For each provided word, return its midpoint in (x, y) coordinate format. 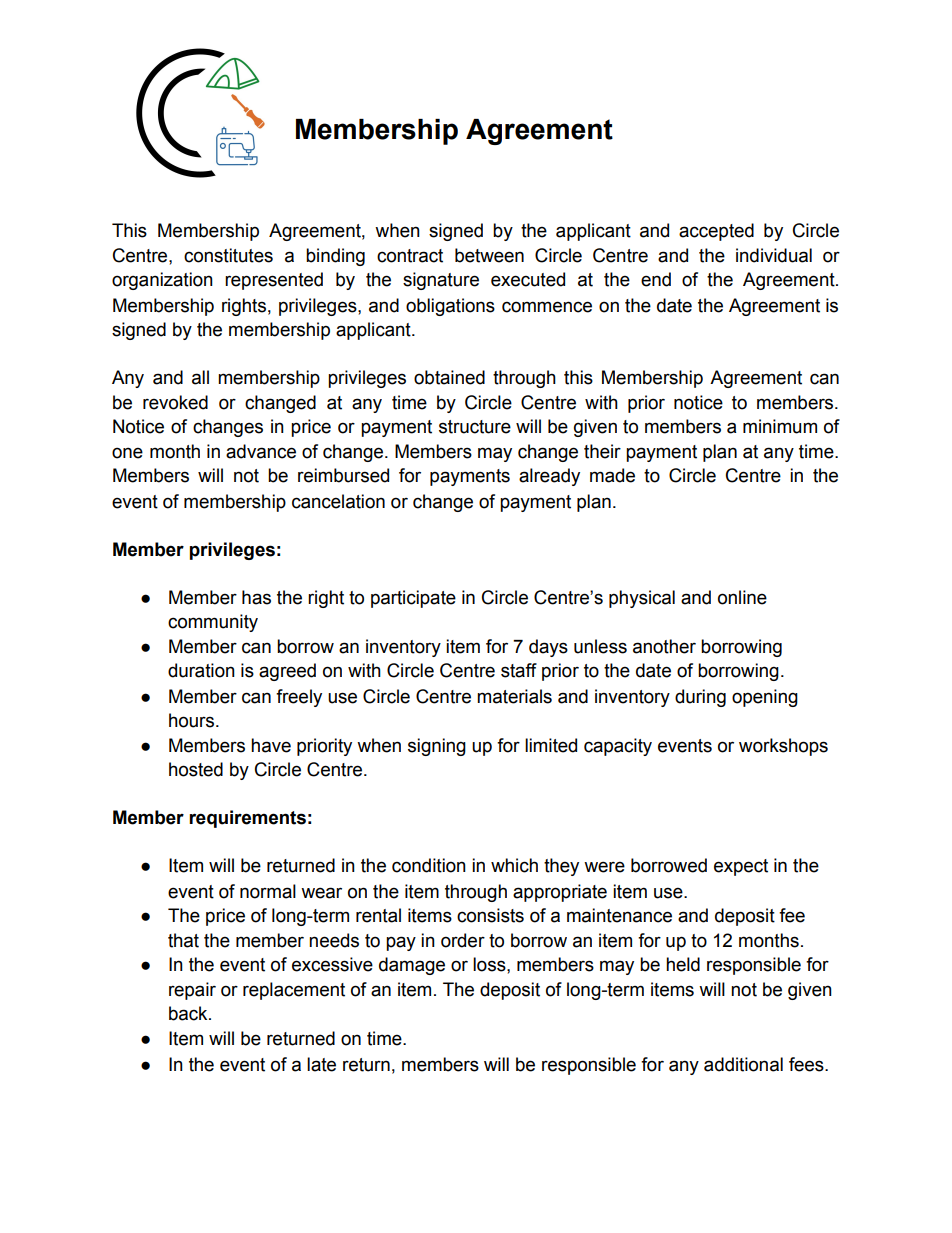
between (489, 255)
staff (519, 670)
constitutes (228, 255)
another (664, 646)
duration (201, 670)
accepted (716, 232)
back (189, 1013)
